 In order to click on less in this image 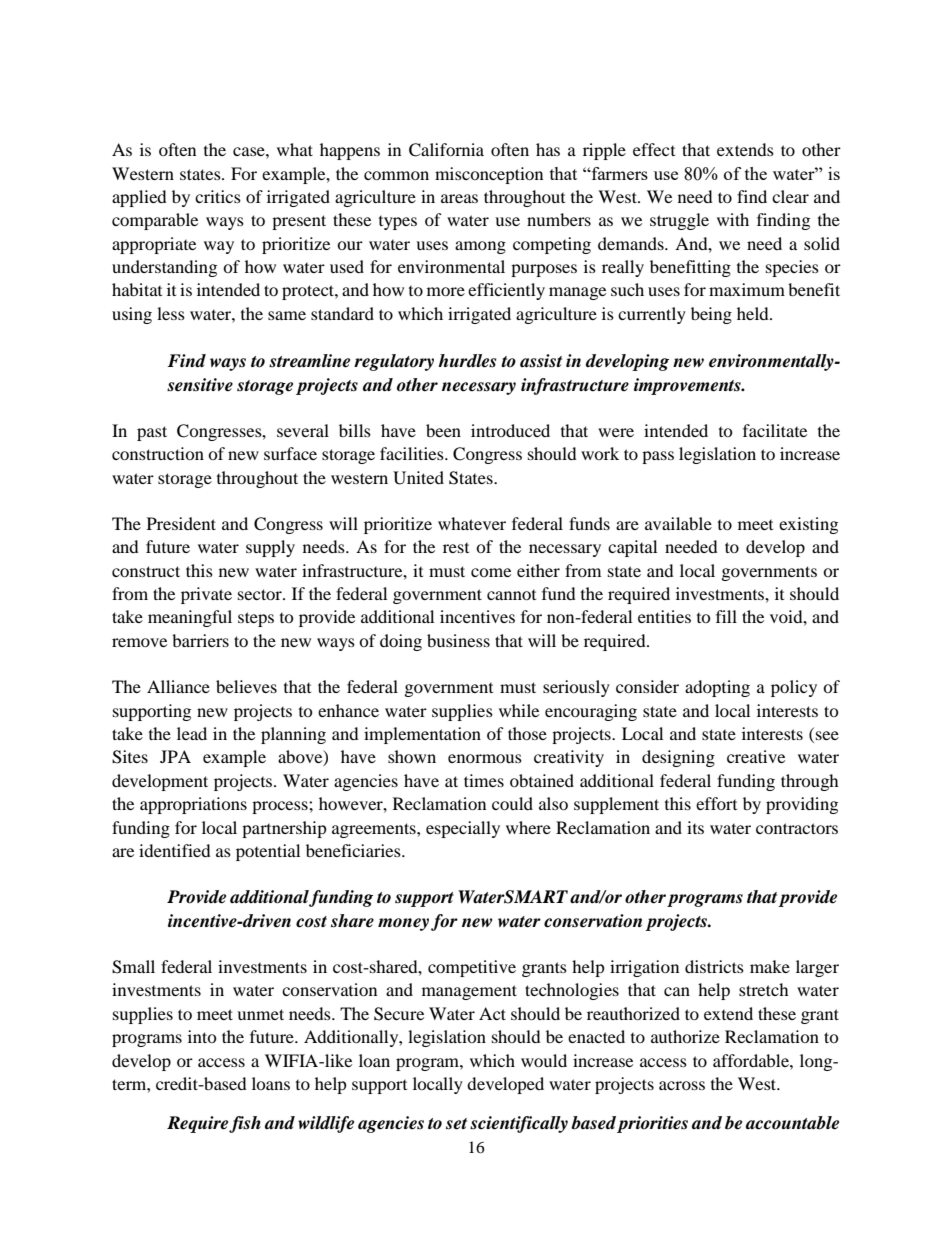, I will do `click(171, 313)`.
